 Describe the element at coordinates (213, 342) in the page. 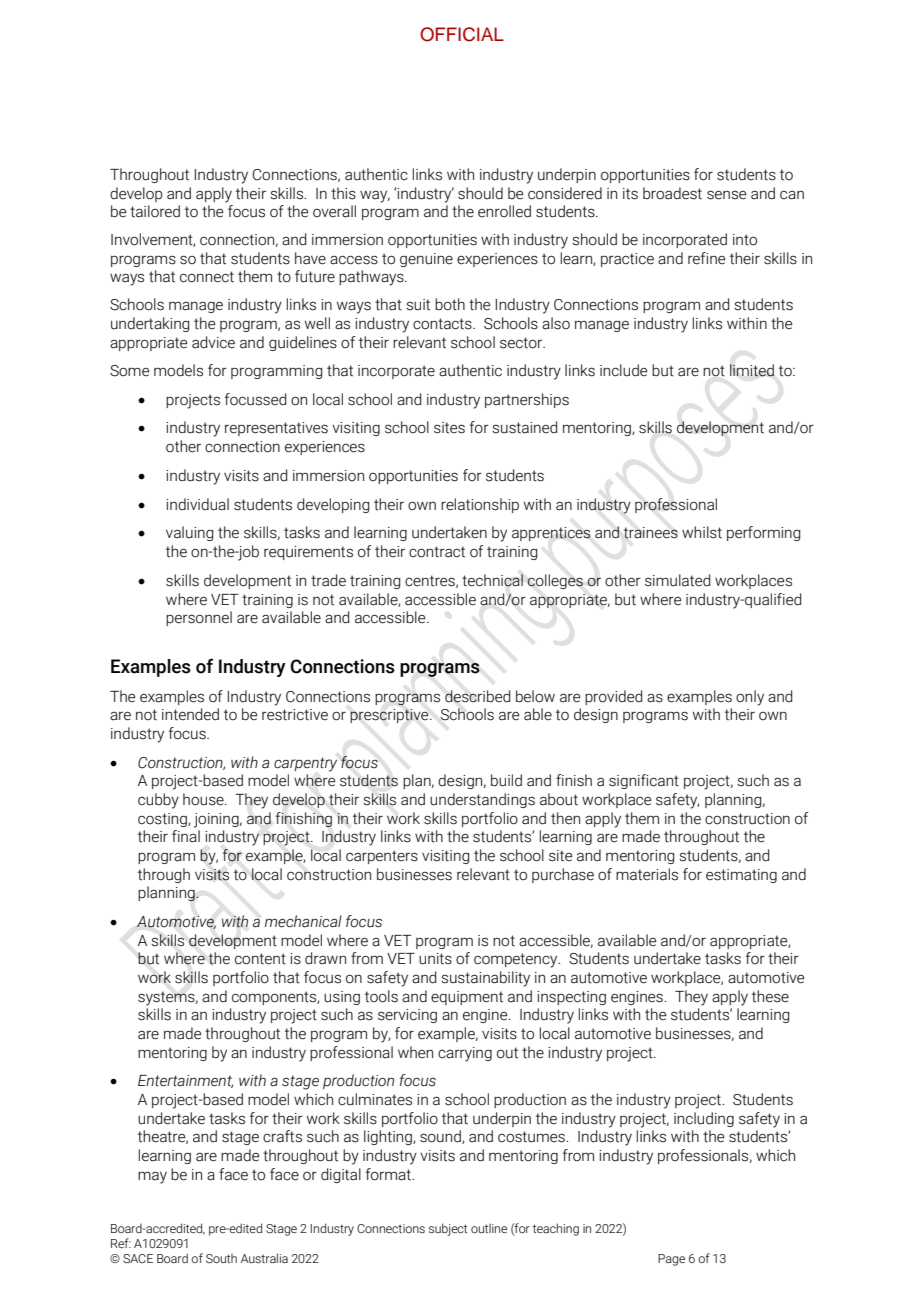

I see `advice` at that location.
